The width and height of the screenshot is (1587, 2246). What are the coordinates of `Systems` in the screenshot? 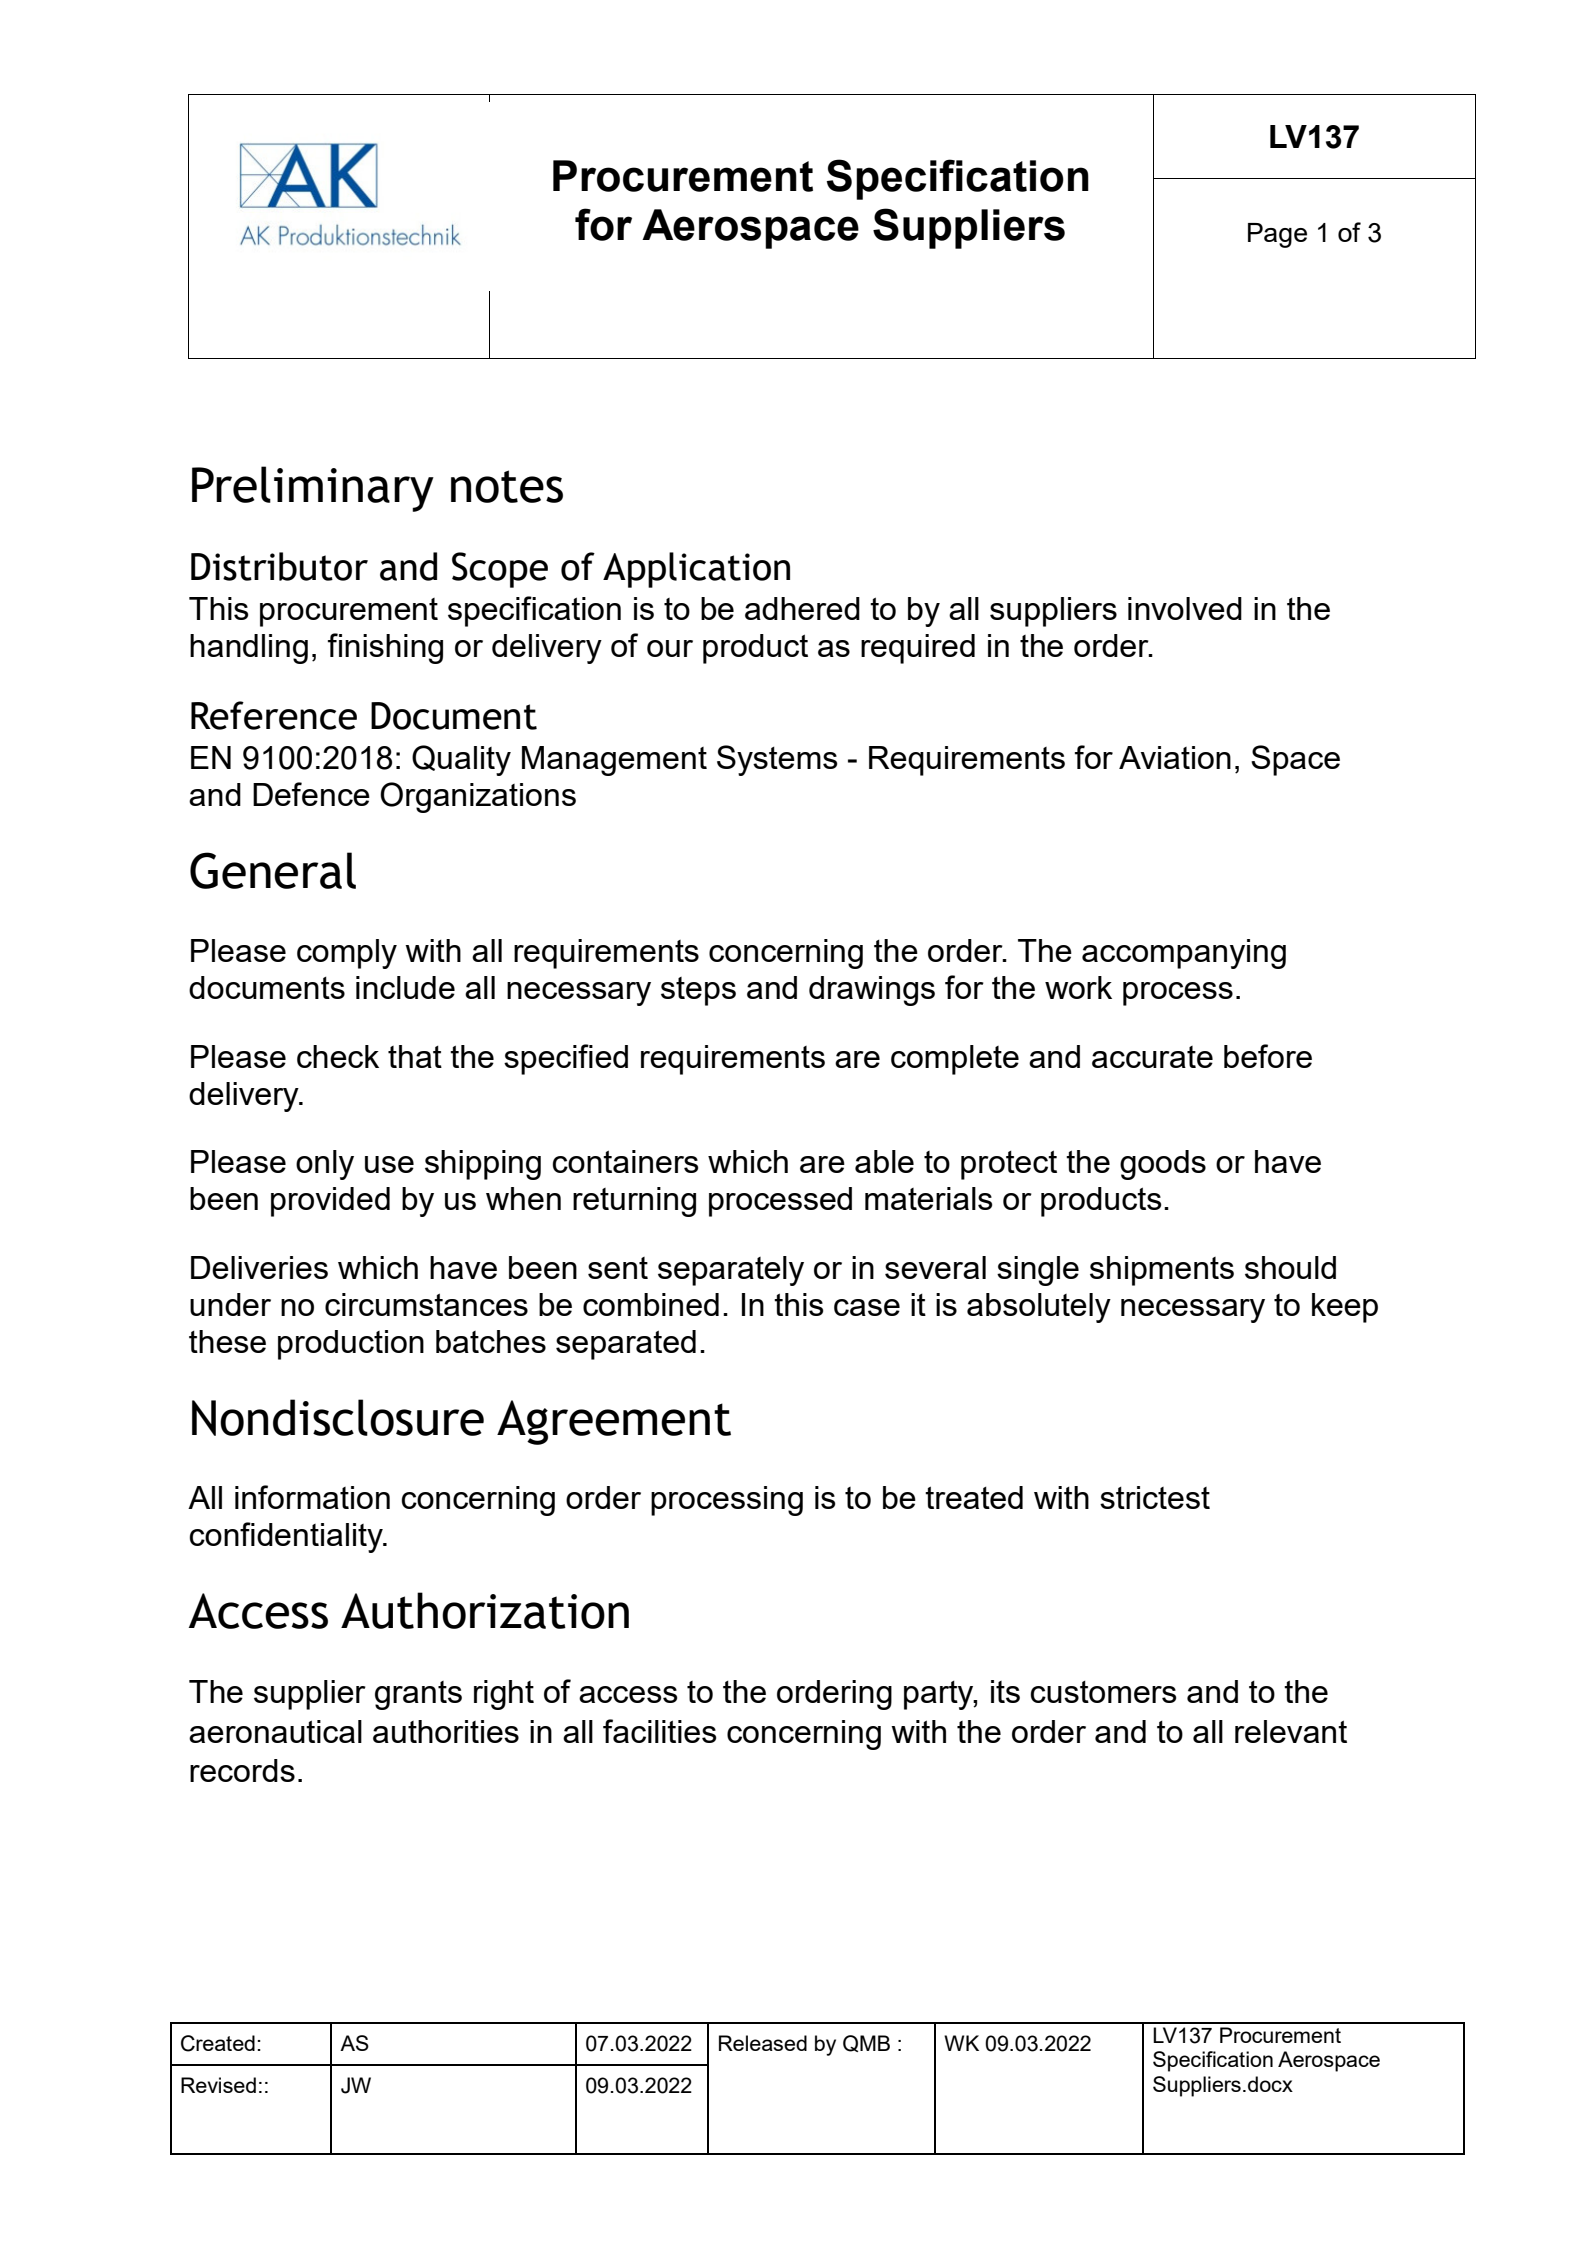 It's located at (777, 760).
